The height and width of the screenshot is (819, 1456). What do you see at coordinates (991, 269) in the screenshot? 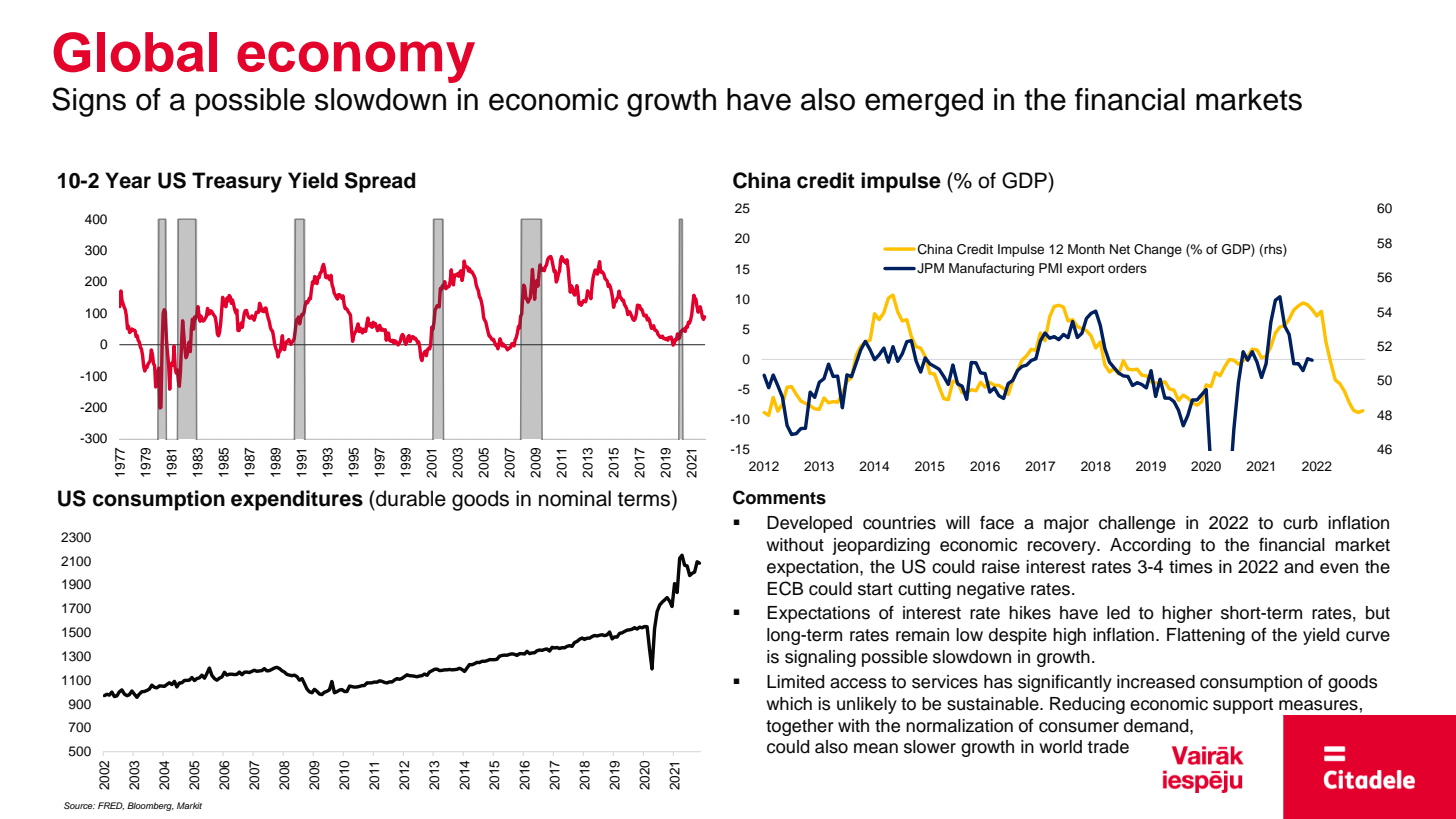
I see `Manufacturing` at bounding box center [991, 269].
